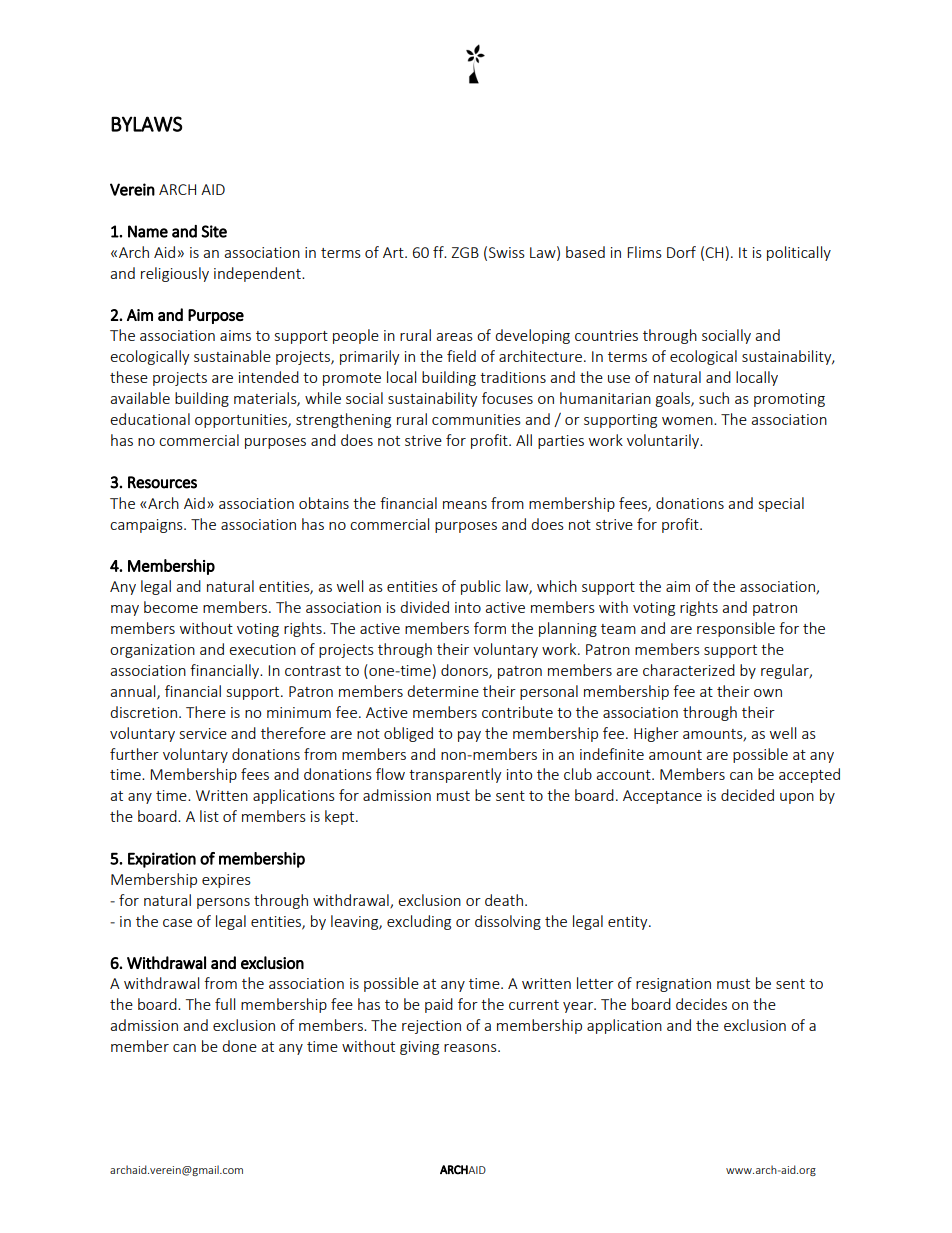 The height and width of the screenshot is (1233, 952). Describe the element at coordinates (481, 587) in the screenshot. I see `public` at that location.
